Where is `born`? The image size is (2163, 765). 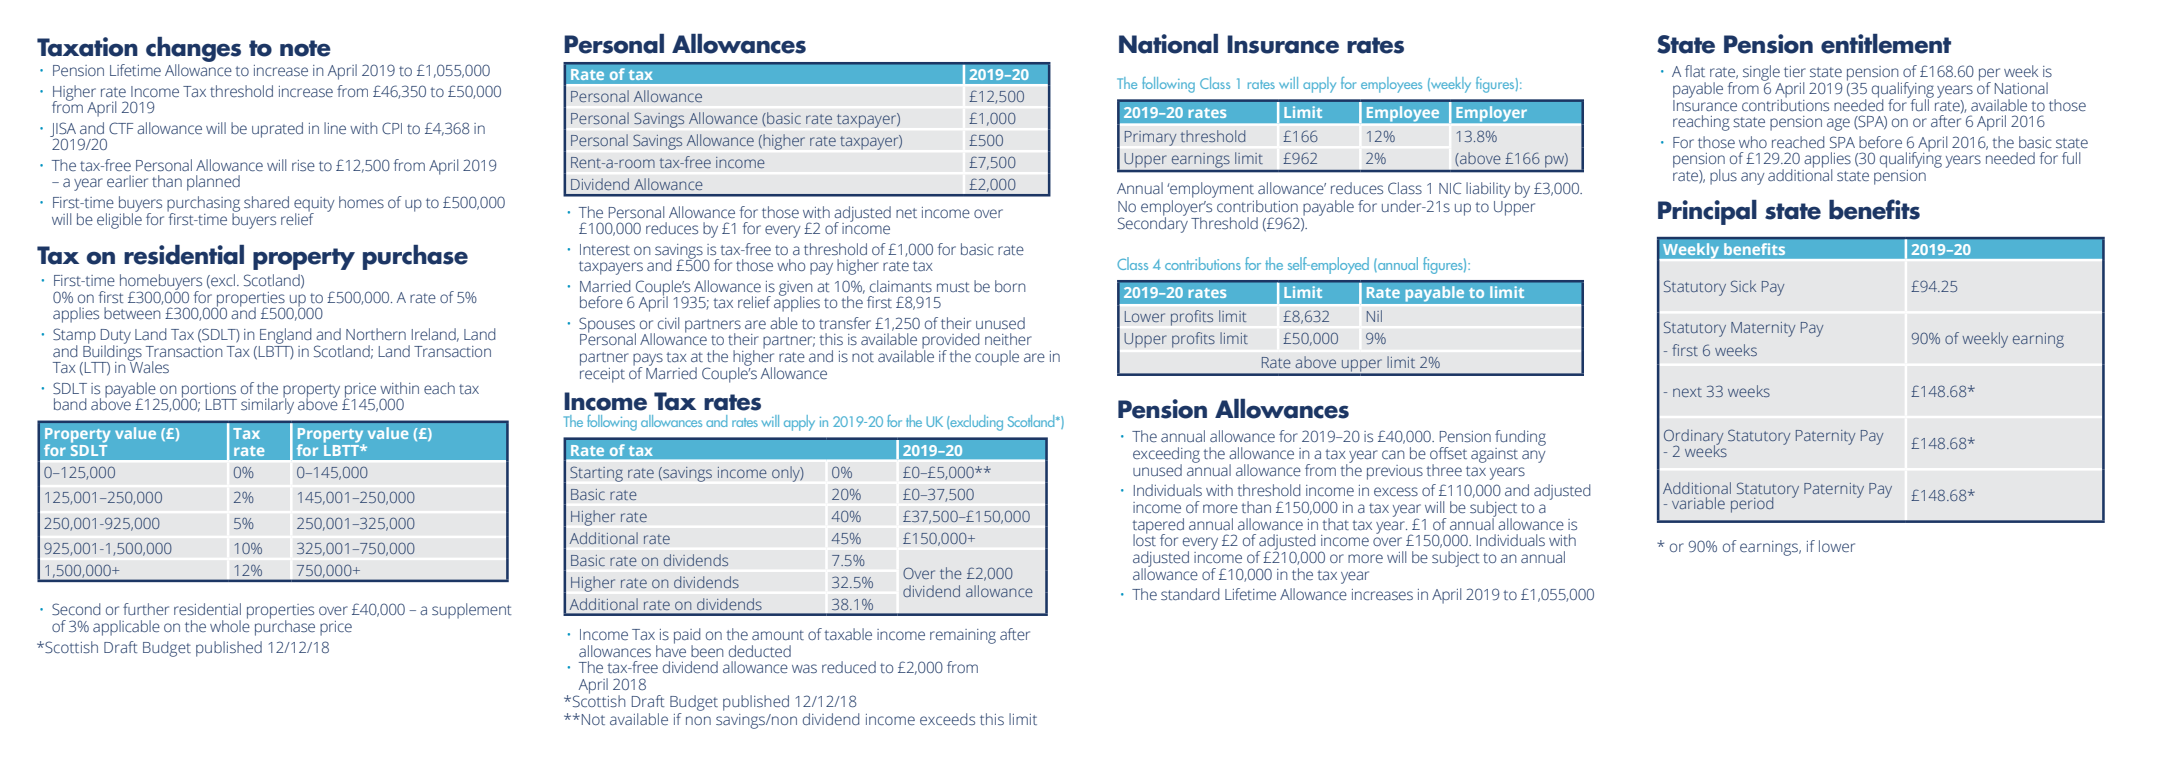 born is located at coordinates (1010, 286).
